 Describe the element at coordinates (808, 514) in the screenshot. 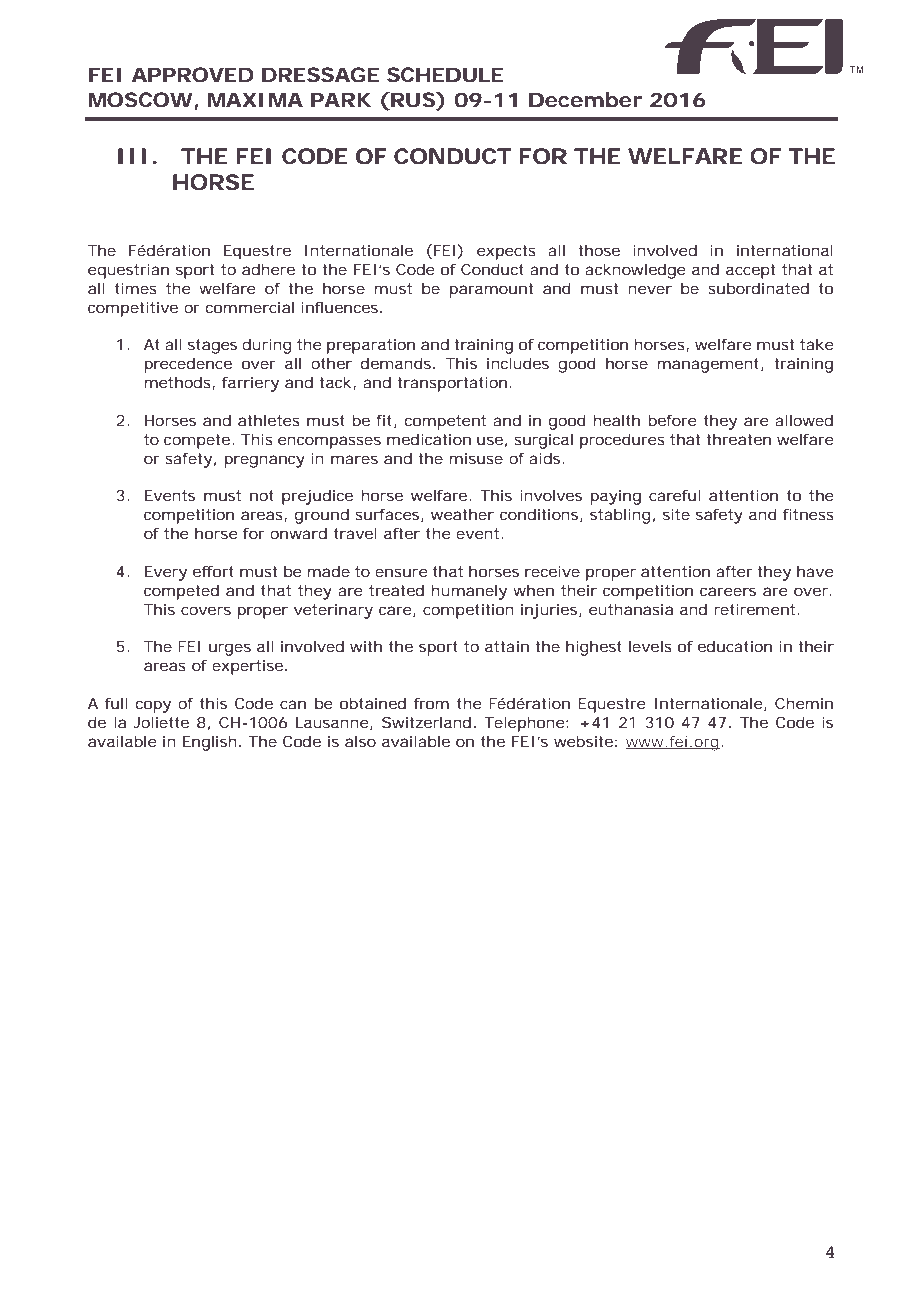

I see `fitness` at that location.
